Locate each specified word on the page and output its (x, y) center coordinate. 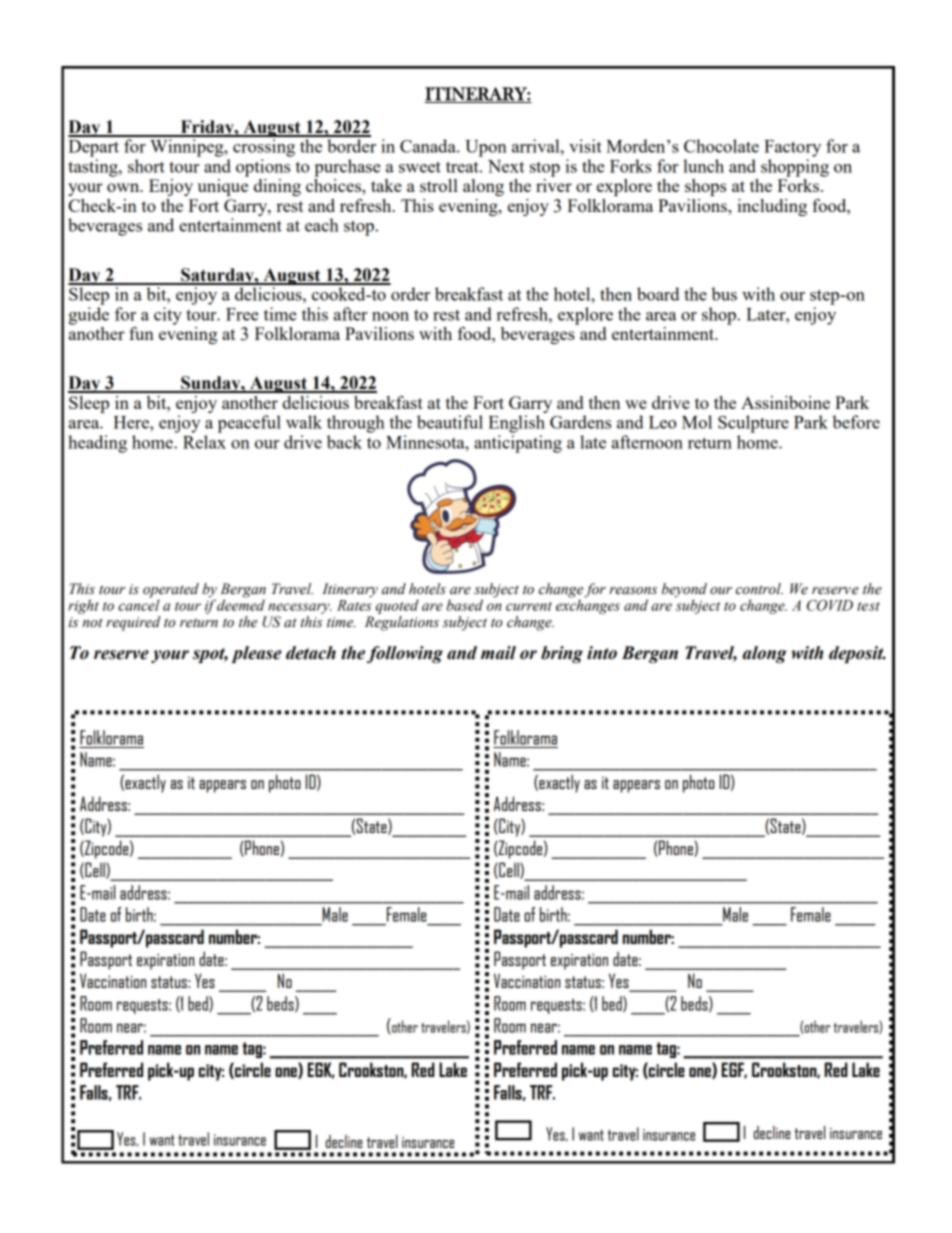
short (146, 166)
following (405, 654)
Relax (204, 442)
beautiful (450, 422)
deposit (857, 654)
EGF (734, 1070)
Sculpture (753, 424)
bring (562, 654)
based (464, 605)
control (759, 589)
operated (171, 591)
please (256, 654)
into (602, 653)
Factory (792, 148)
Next (506, 166)
